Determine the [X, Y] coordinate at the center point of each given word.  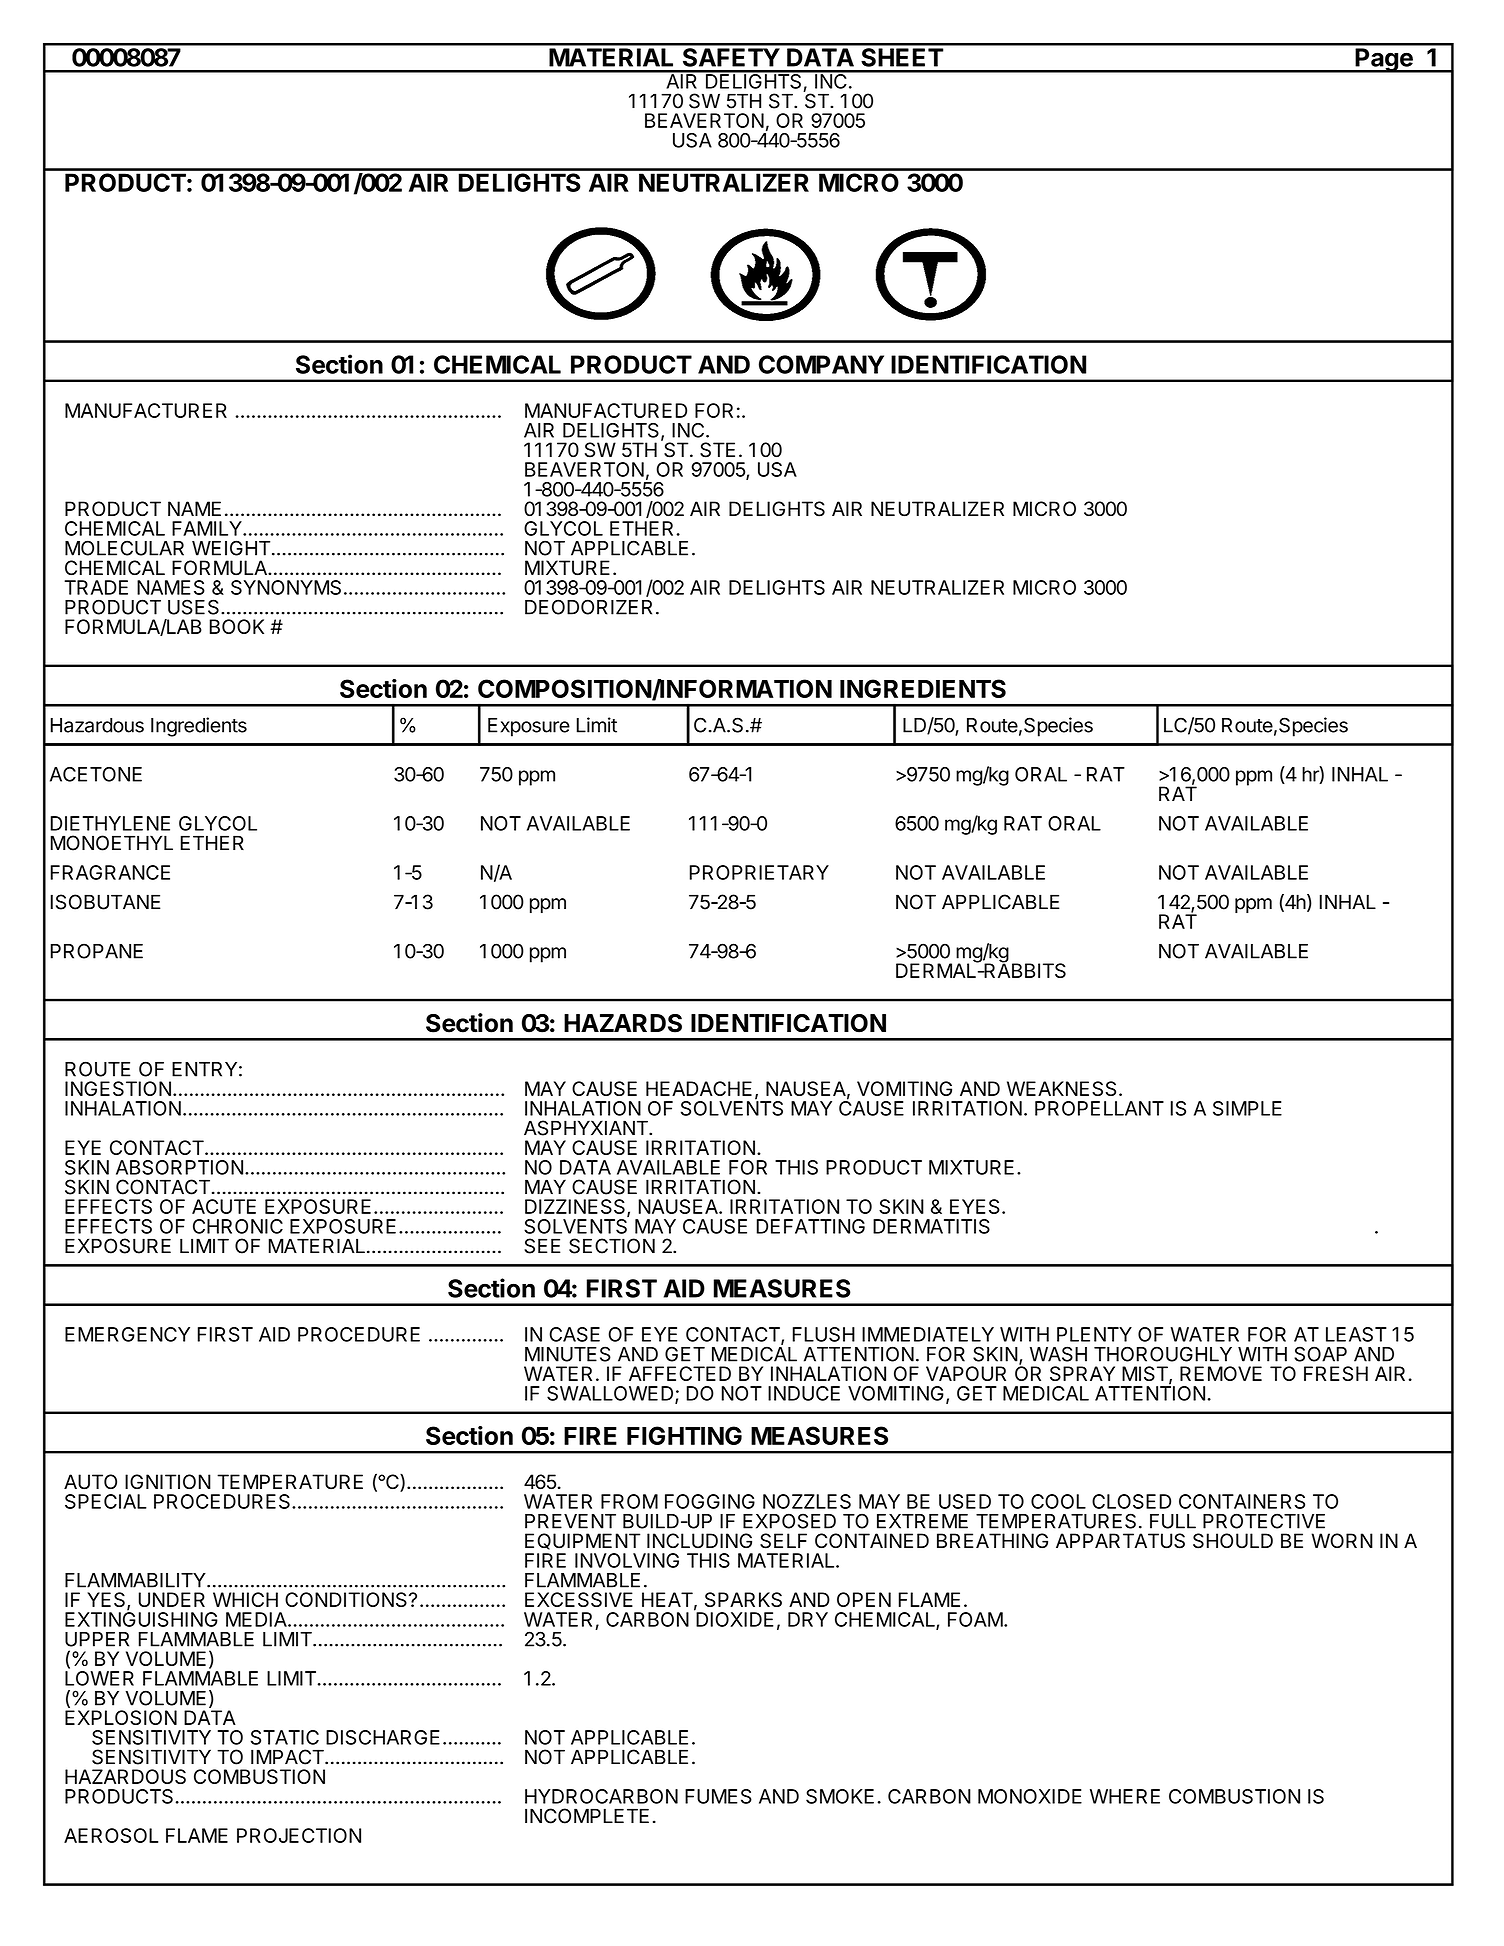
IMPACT [288, 1757]
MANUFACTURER [146, 410]
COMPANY [821, 364]
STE [717, 450]
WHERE [1125, 1796]
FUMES [718, 1796]
